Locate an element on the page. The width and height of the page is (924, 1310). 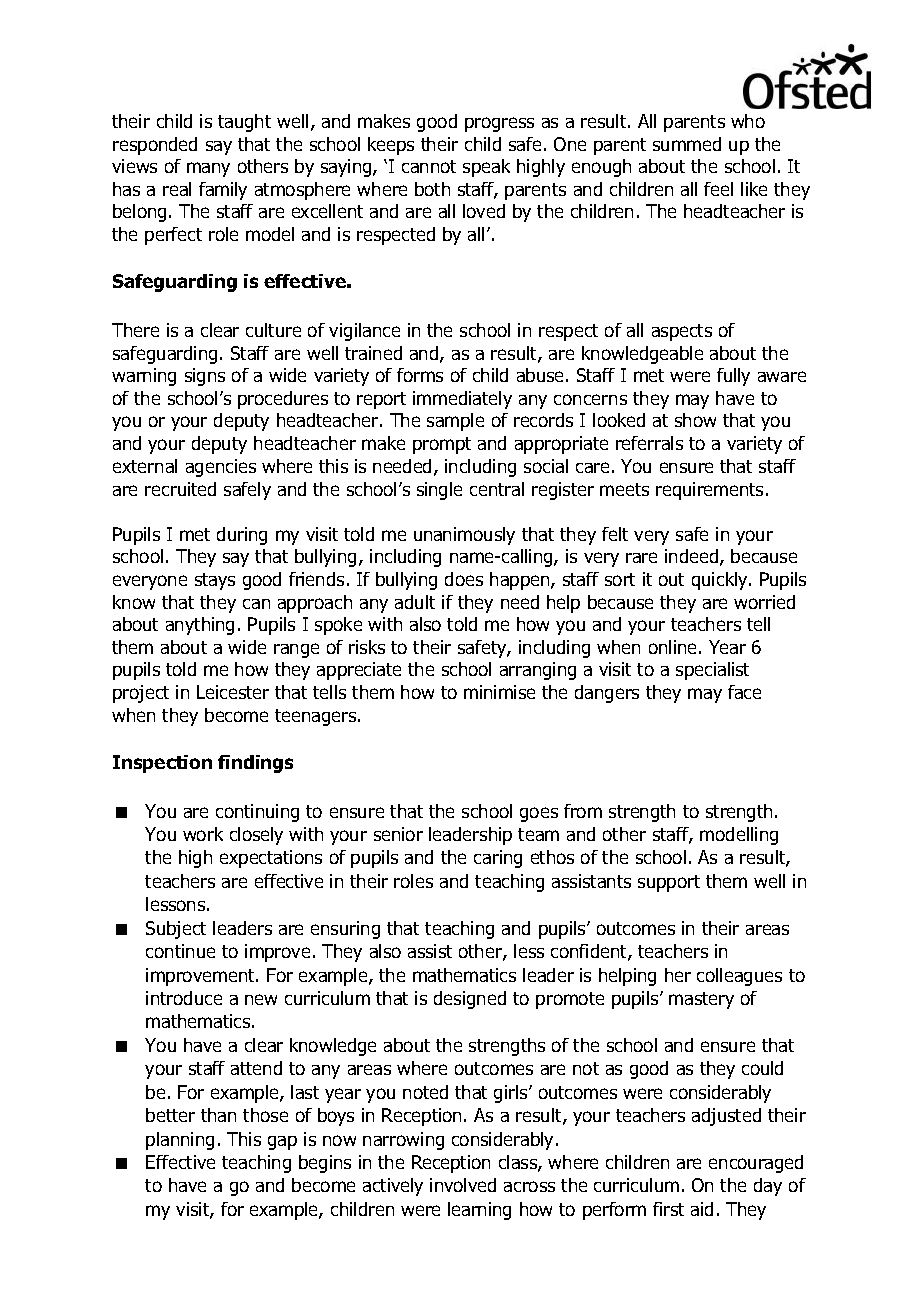
requirements is located at coordinates (709, 491).
